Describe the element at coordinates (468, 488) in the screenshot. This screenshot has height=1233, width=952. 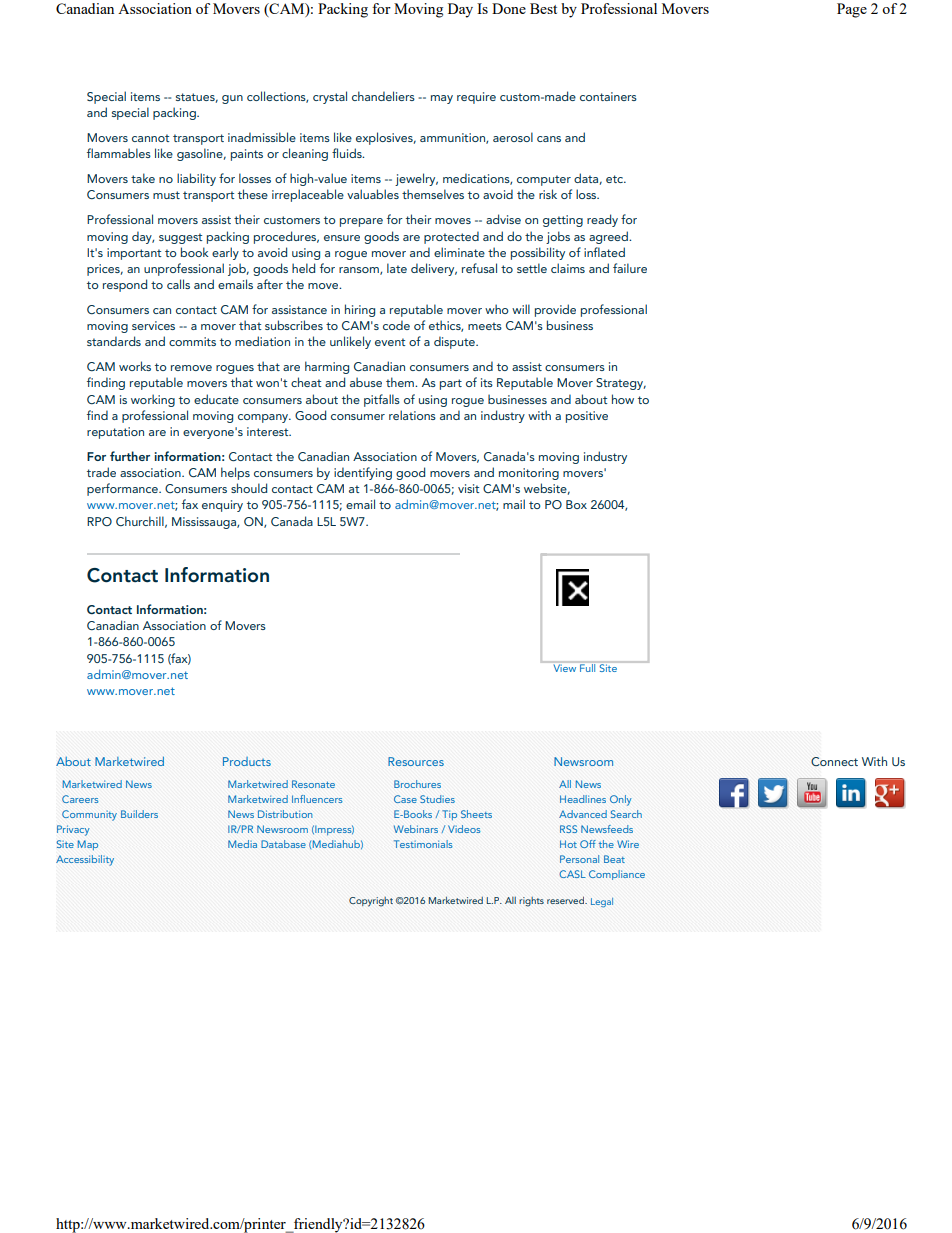
I see `visit` at that location.
